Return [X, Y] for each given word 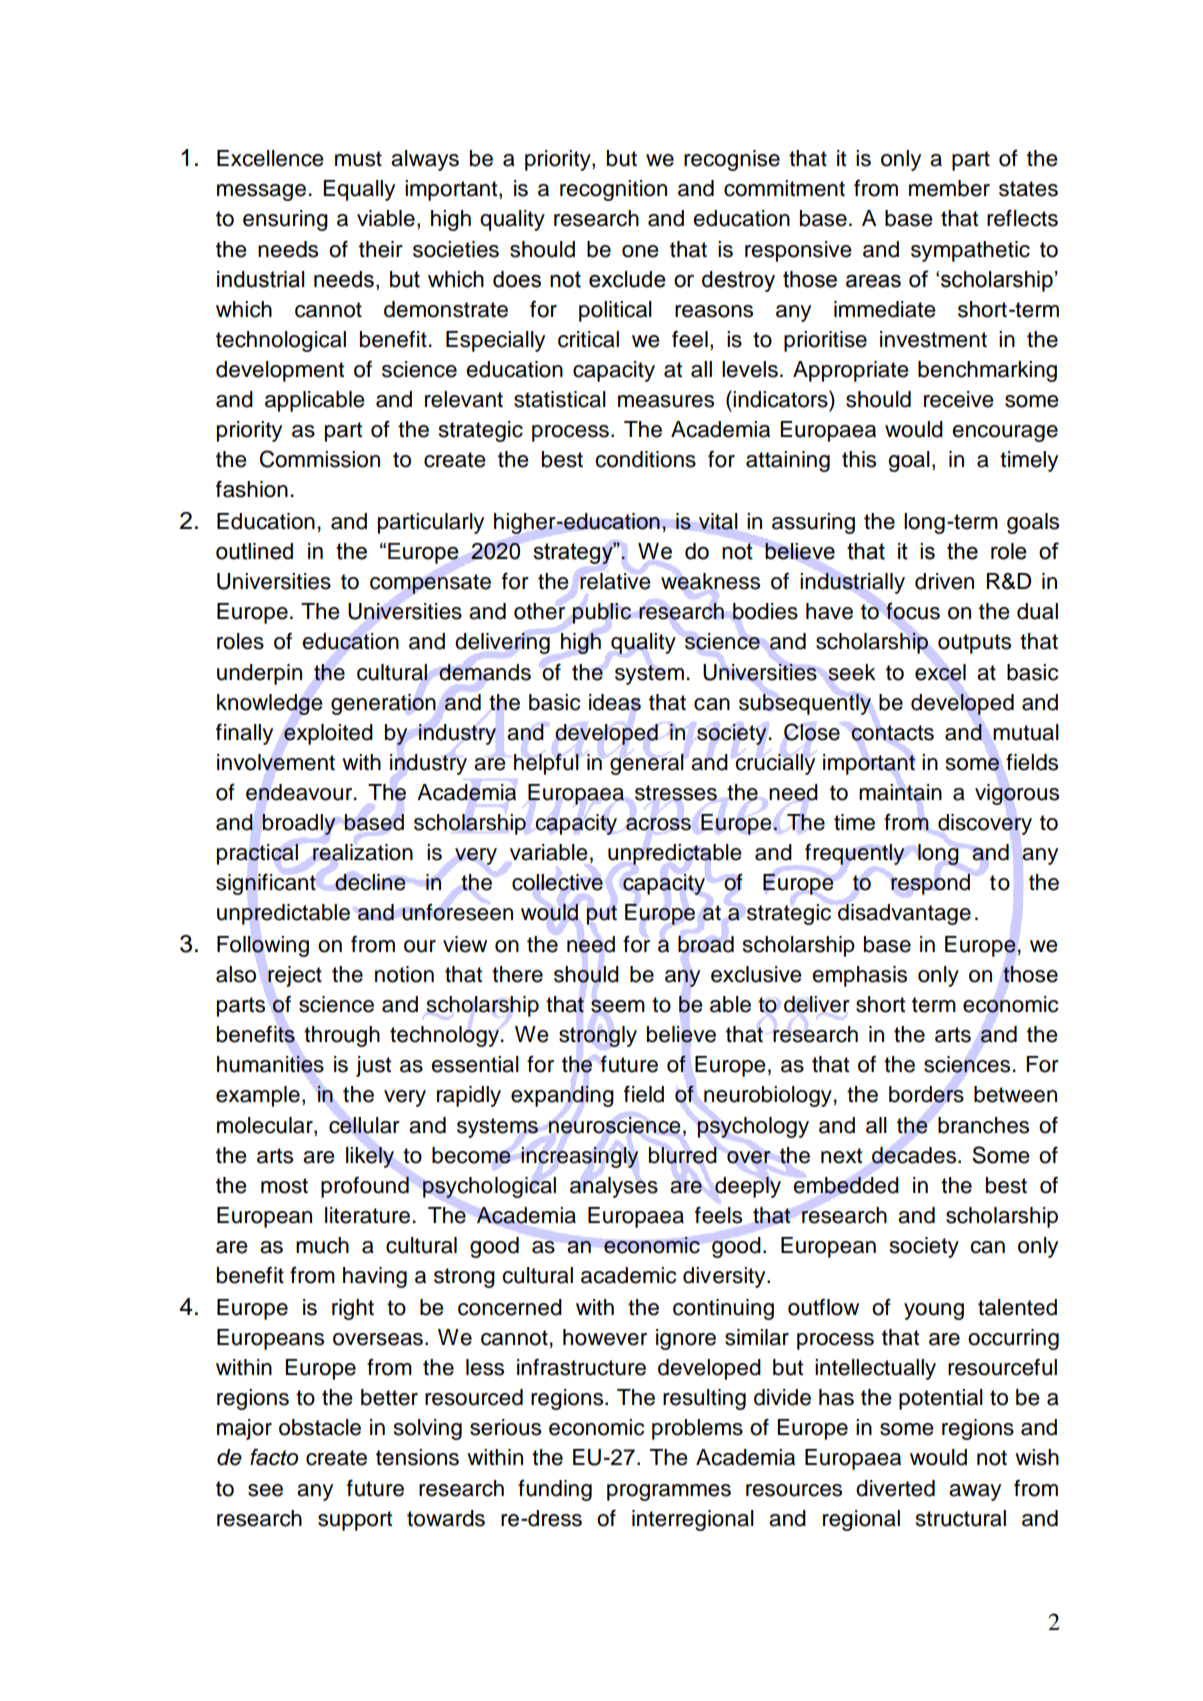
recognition [613, 190]
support [355, 1521]
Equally [359, 190]
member [949, 188]
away [975, 1492]
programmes [669, 1492]
